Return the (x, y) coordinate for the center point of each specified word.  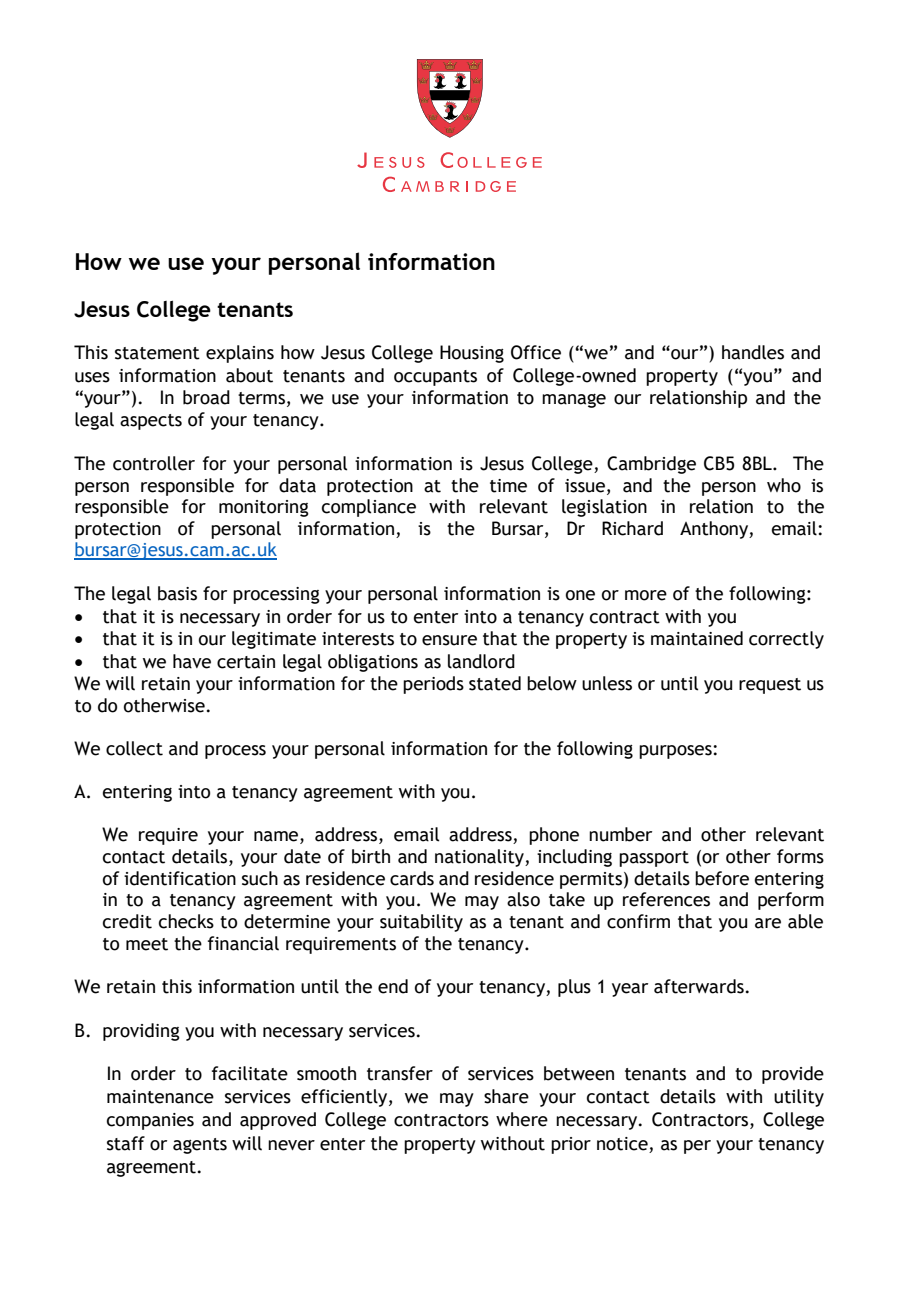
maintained (697, 638)
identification (180, 878)
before (722, 878)
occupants (435, 378)
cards (412, 878)
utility (799, 1098)
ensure (449, 640)
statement (157, 353)
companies (150, 1121)
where (522, 1119)
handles (753, 352)
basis (177, 593)
